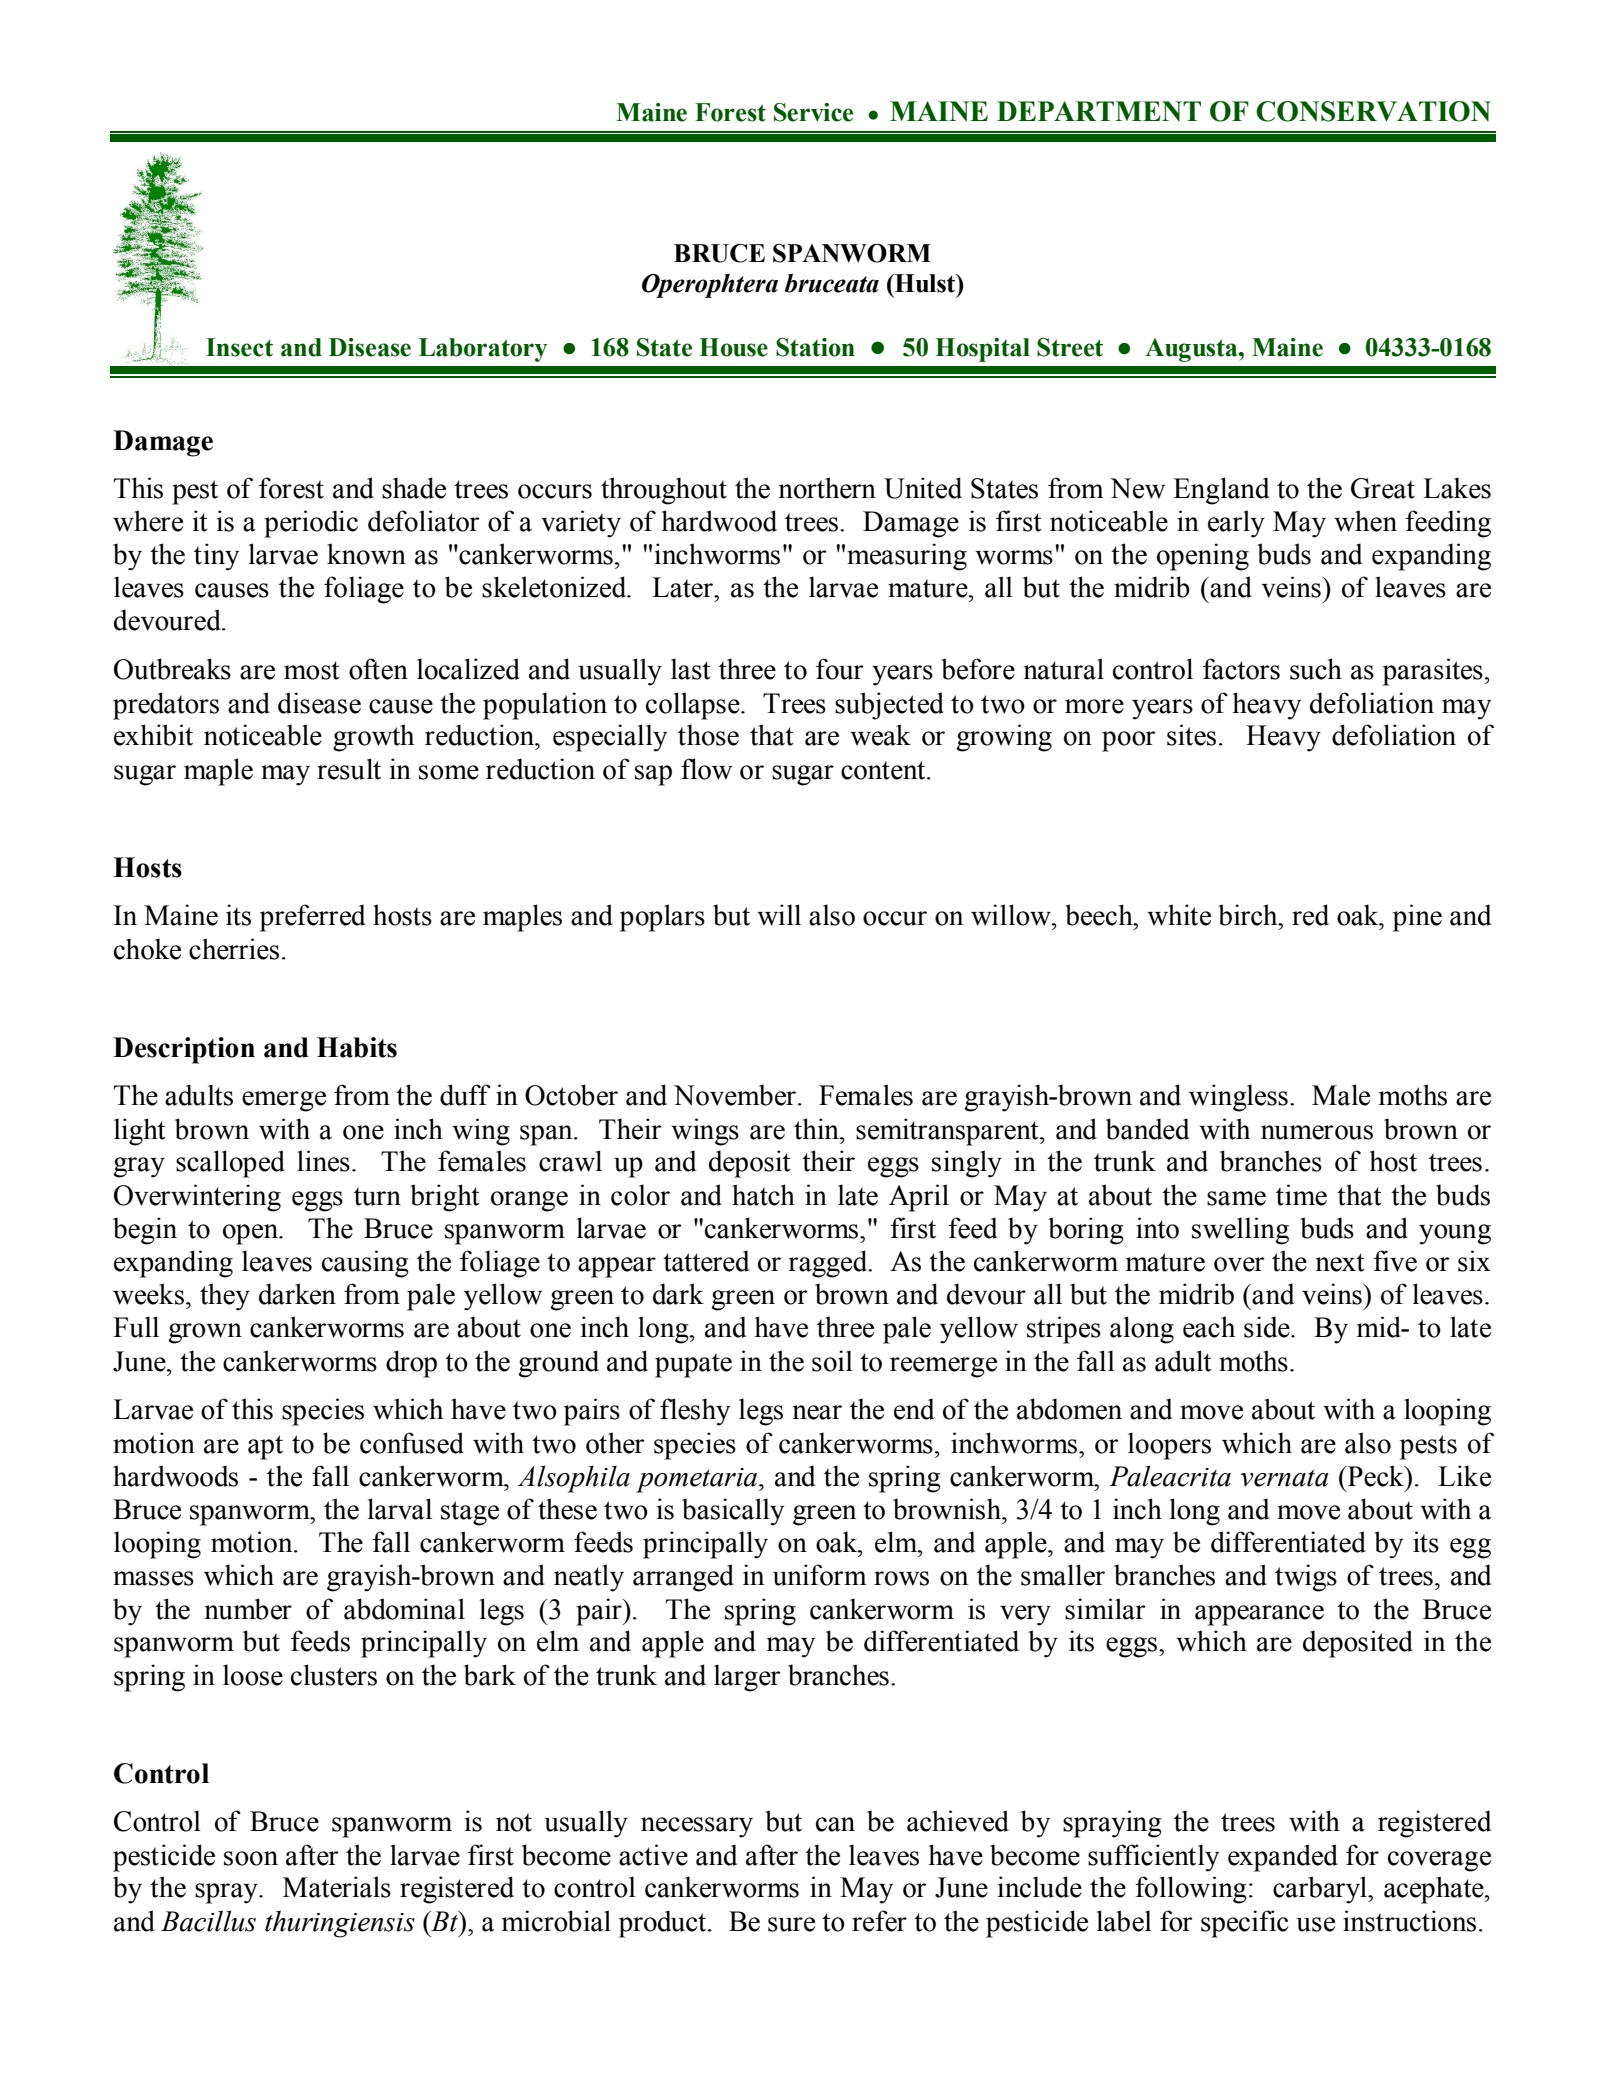 Image resolution: width=1605 pixels, height=2076 pixels. What do you see at coordinates (1249, 915) in the screenshot?
I see `birch` at bounding box center [1249, 915].
